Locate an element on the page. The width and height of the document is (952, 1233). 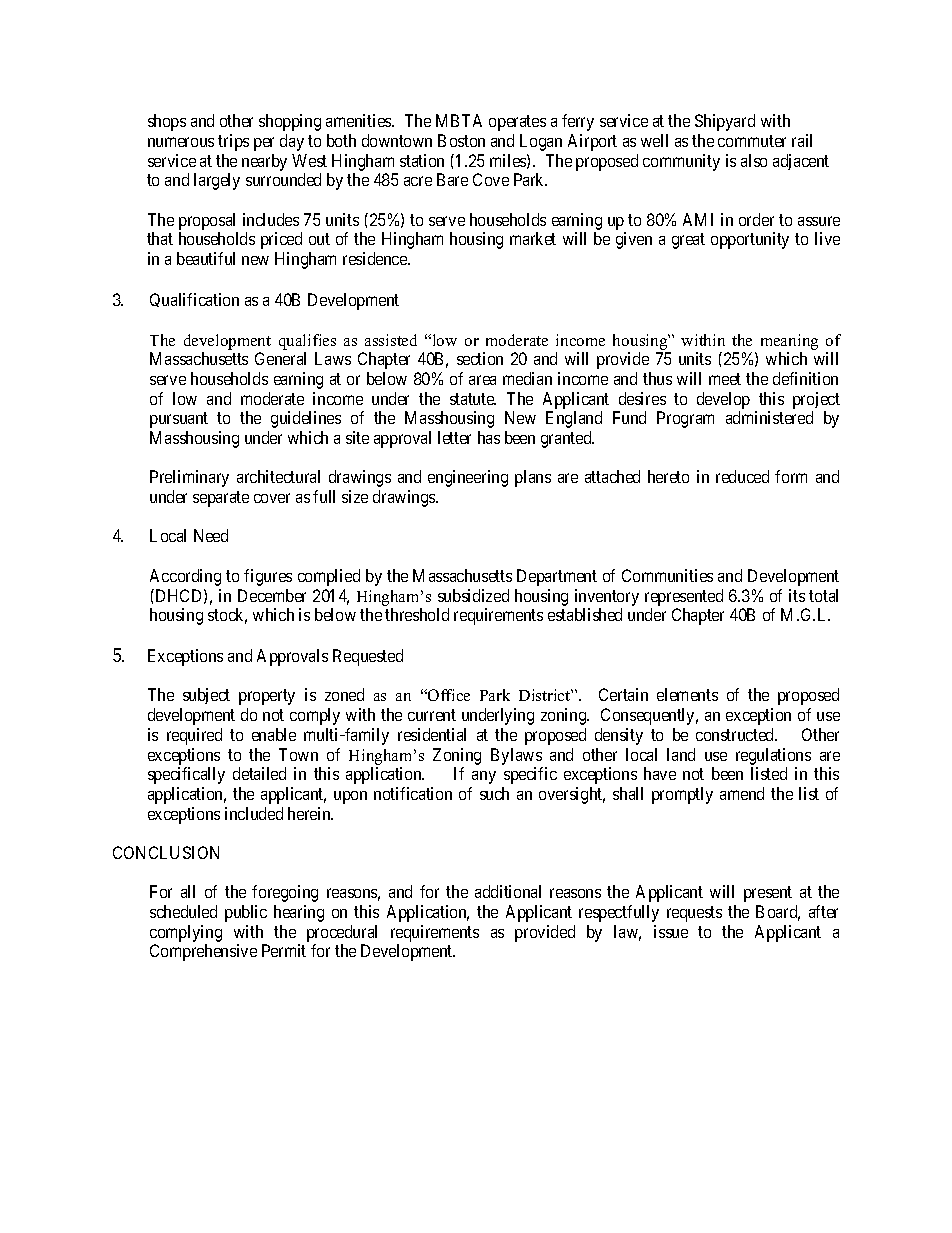
architectural is located at coordinates (278, 476).
